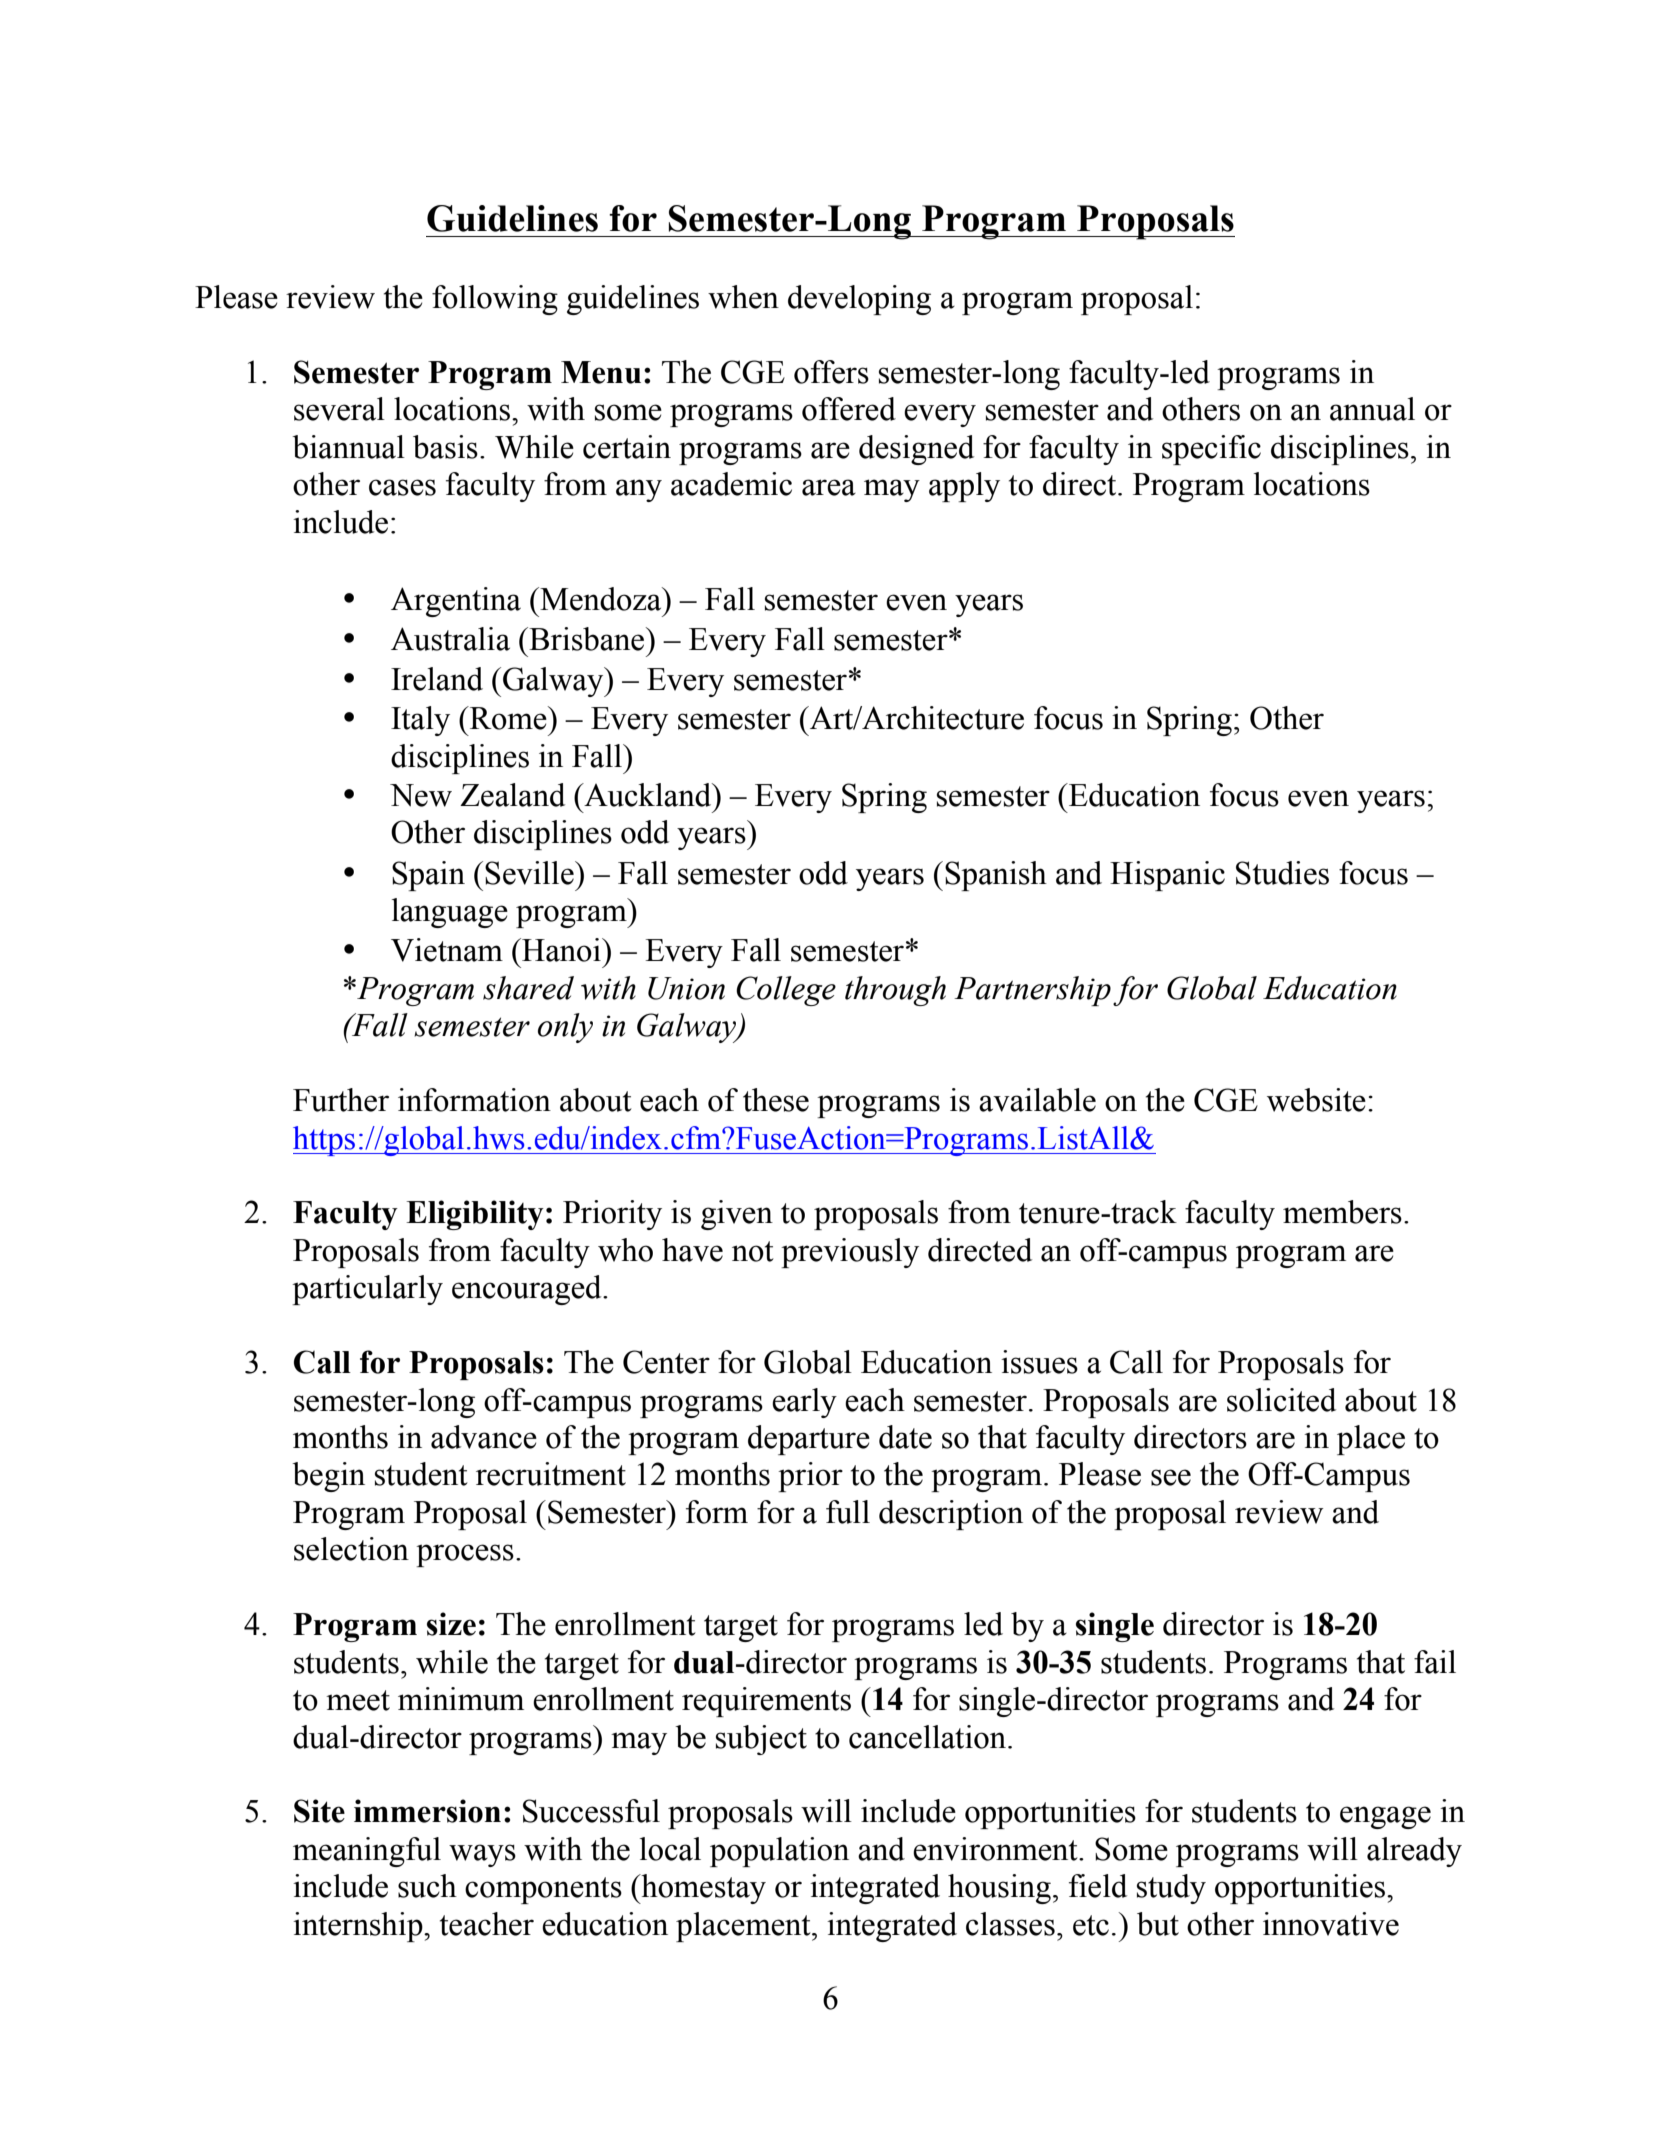 This image has width=1662, height=2151. What do you see at coordinates (1342, 1212) in the image?
I see `members` at bounding box center [1342, 1212].
